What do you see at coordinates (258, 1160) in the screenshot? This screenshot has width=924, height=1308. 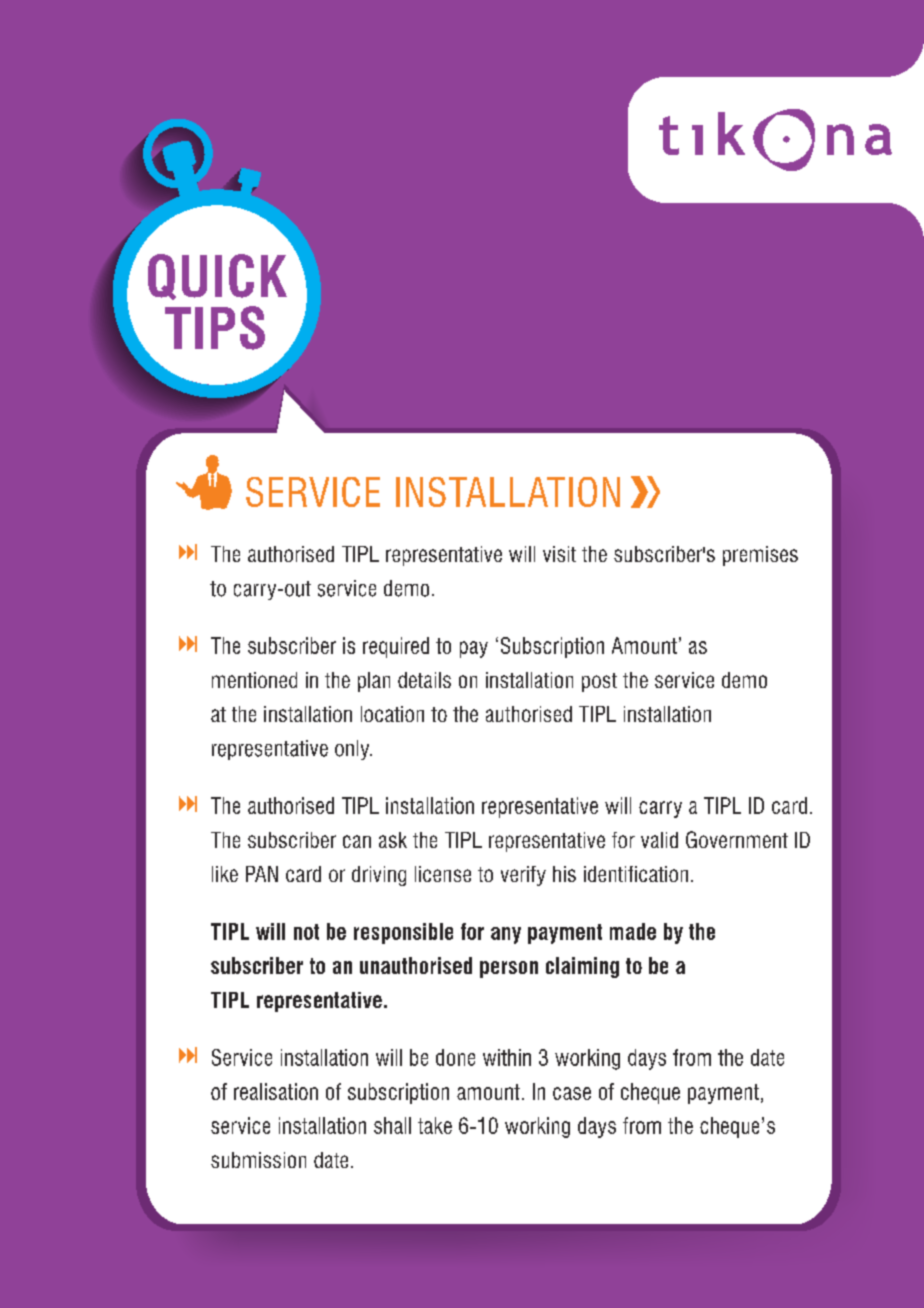 I see `submission` at bounding box center [258, 1160].
